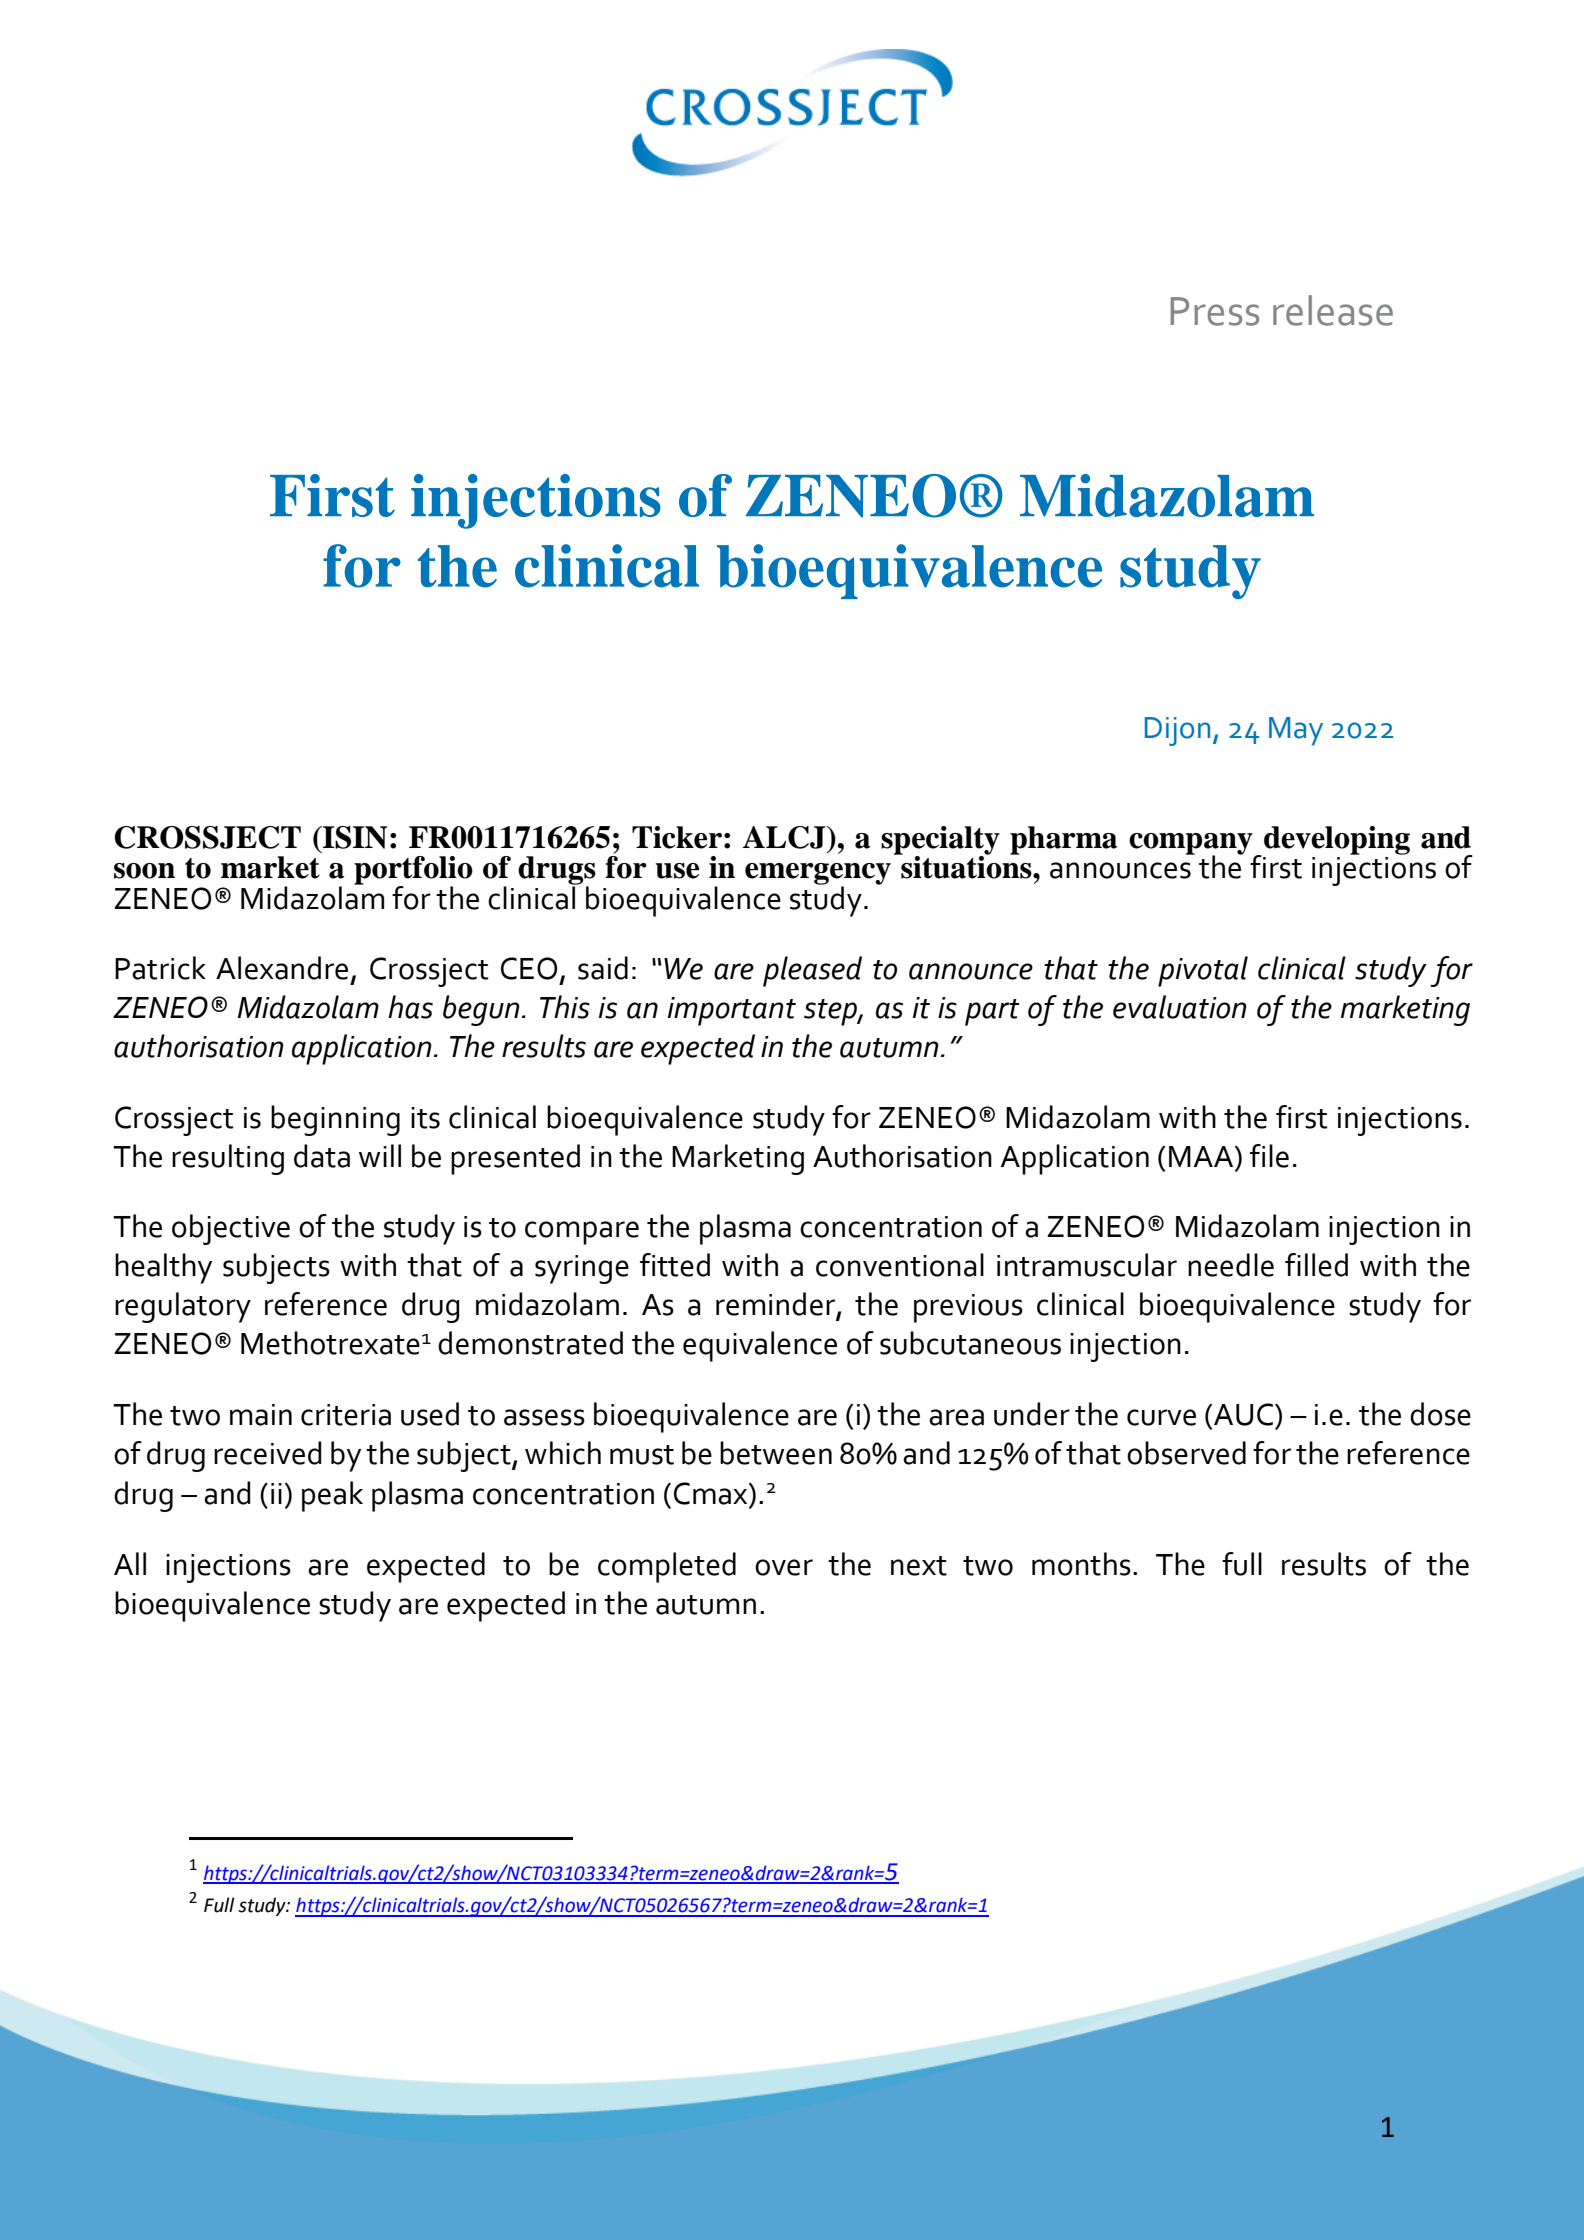 The height and width of the screenshot is (2240, 1584). I want to click on peak, so click(332, 1496).
